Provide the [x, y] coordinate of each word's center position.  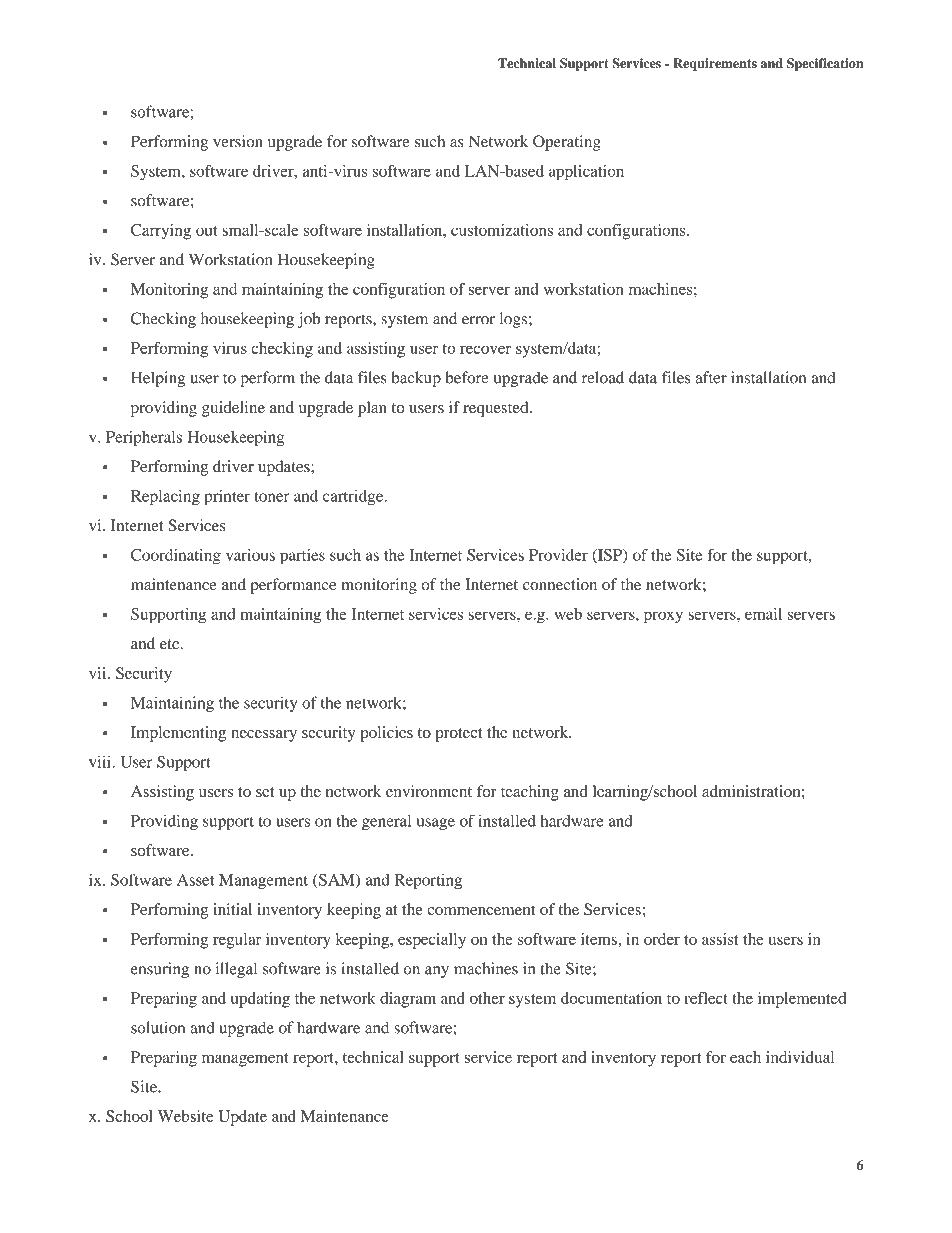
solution [158, 1027]
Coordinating [176, 557]
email [763, 614]
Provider [558, 555]
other [487, 998]
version [238, 141]
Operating [567, 143]
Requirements [715, 64]
